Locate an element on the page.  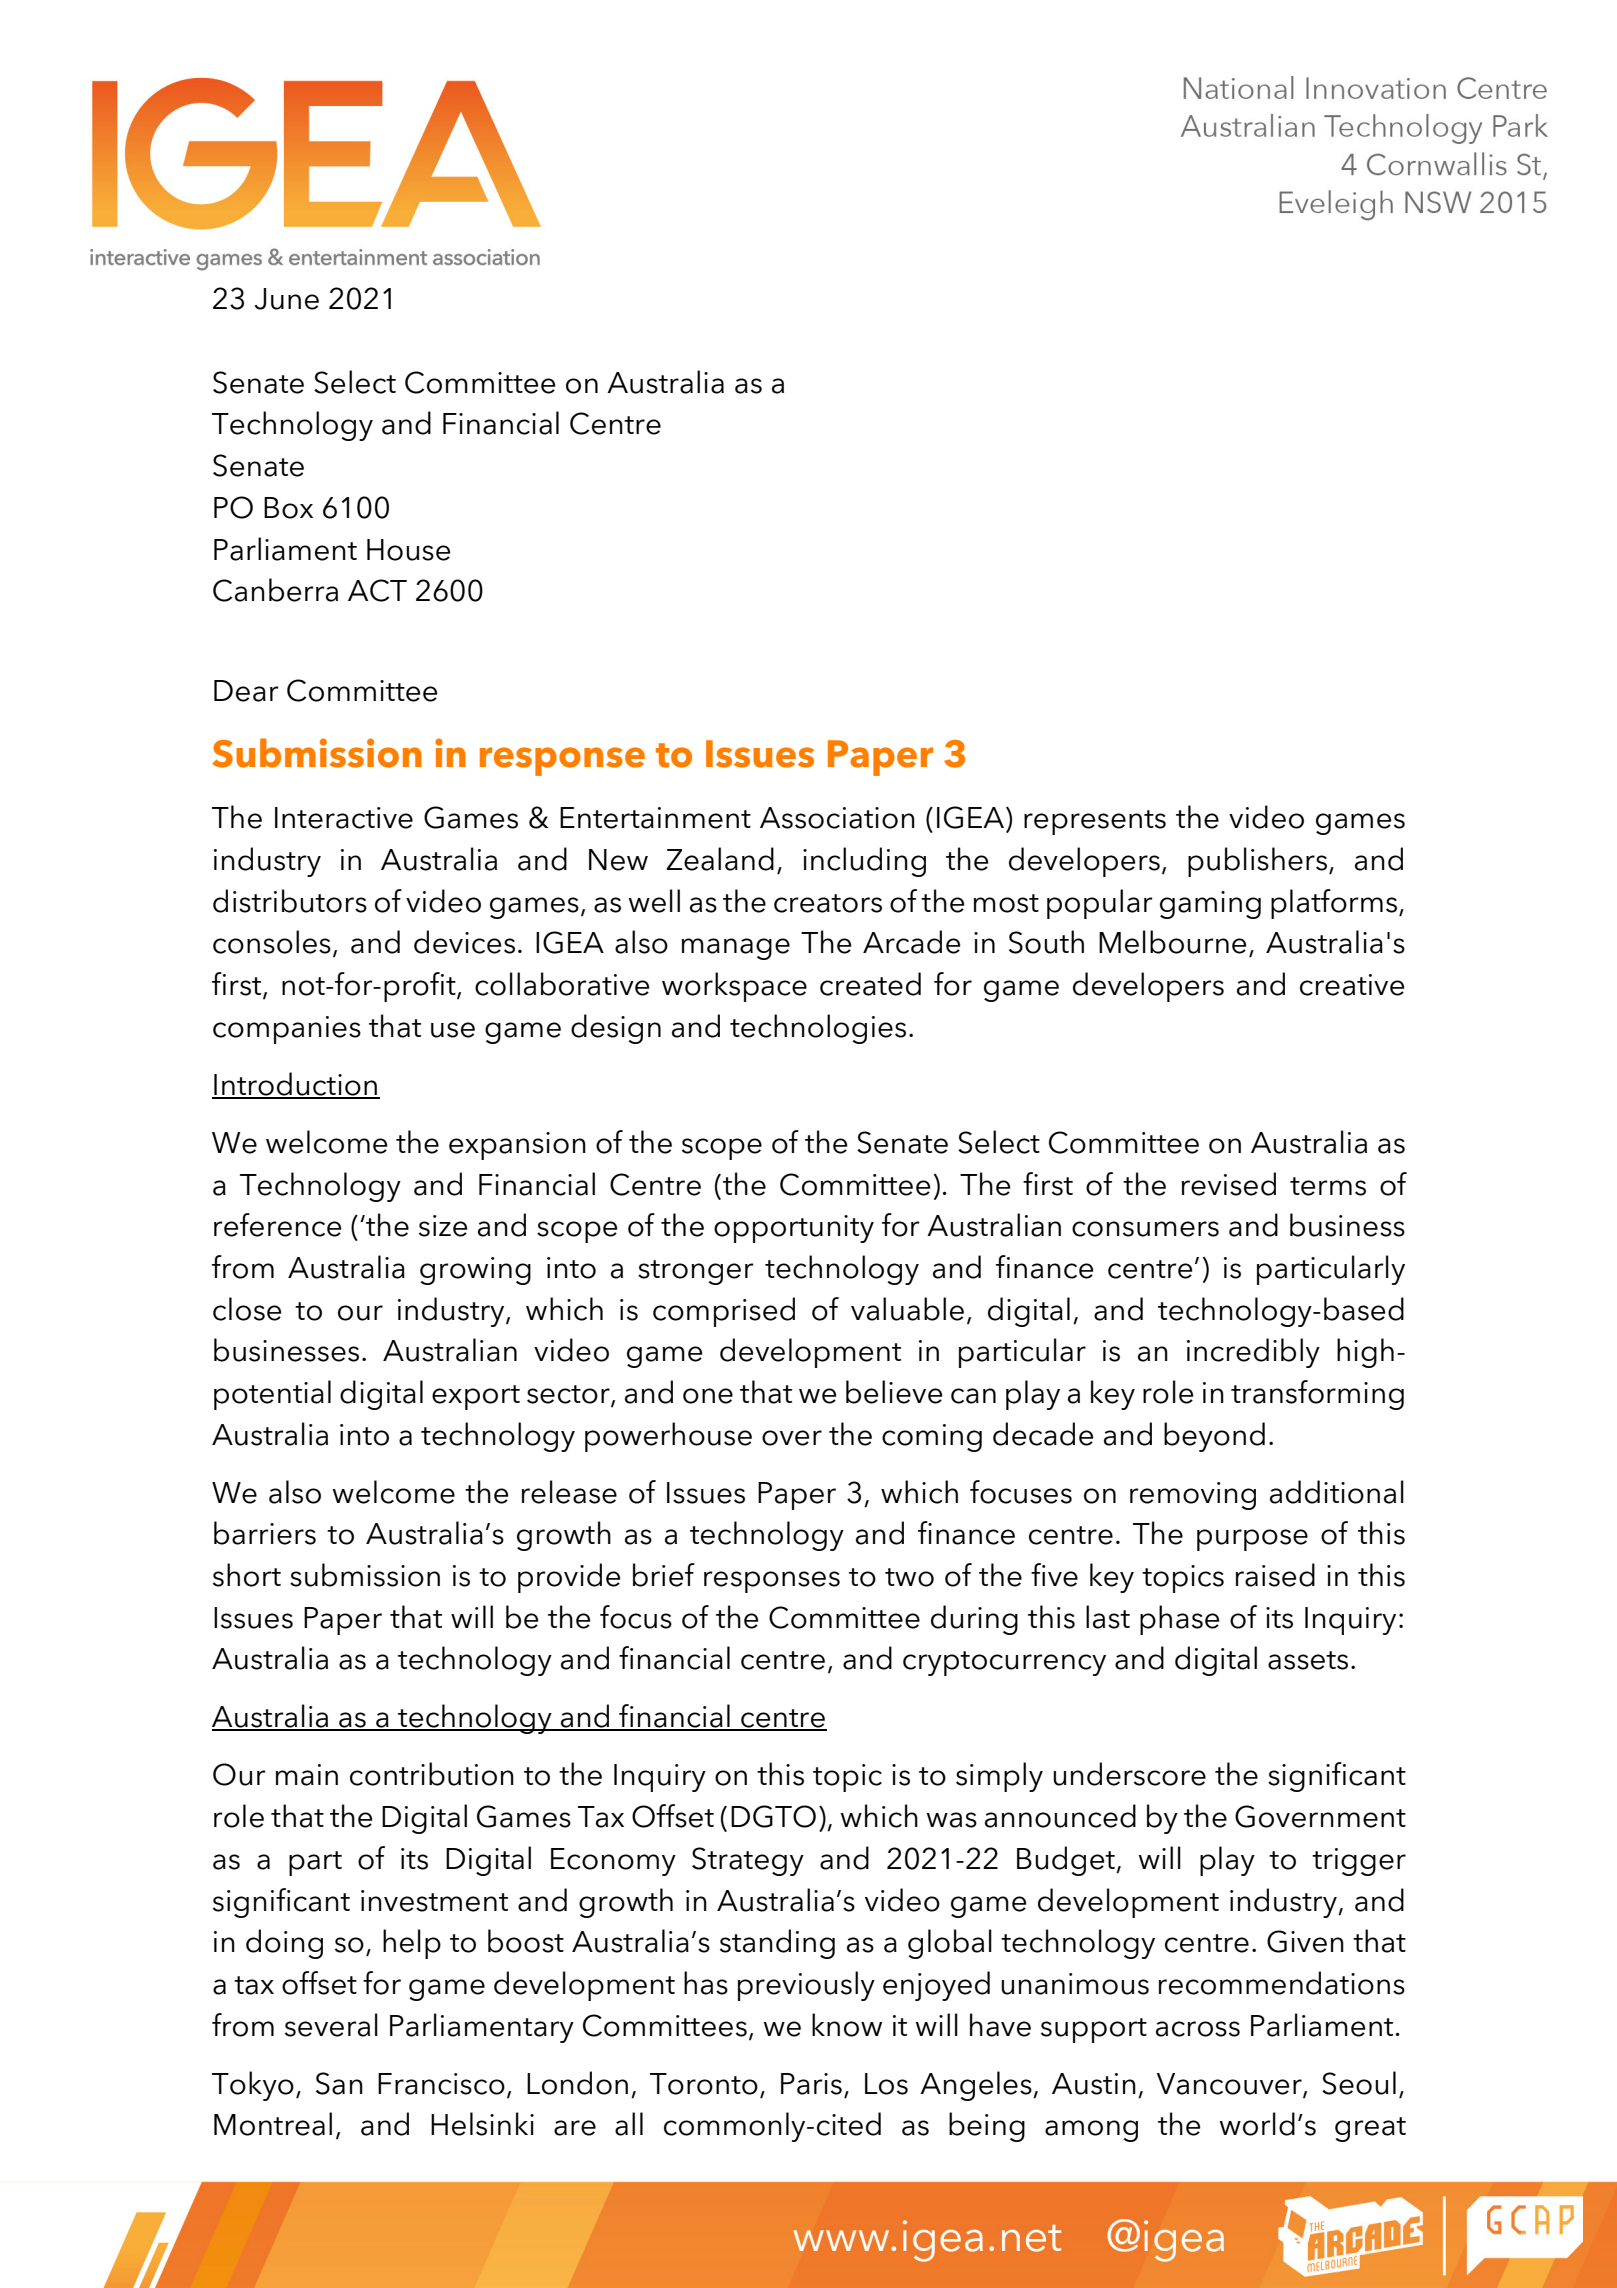
June is located at coordinates (286, 299).
